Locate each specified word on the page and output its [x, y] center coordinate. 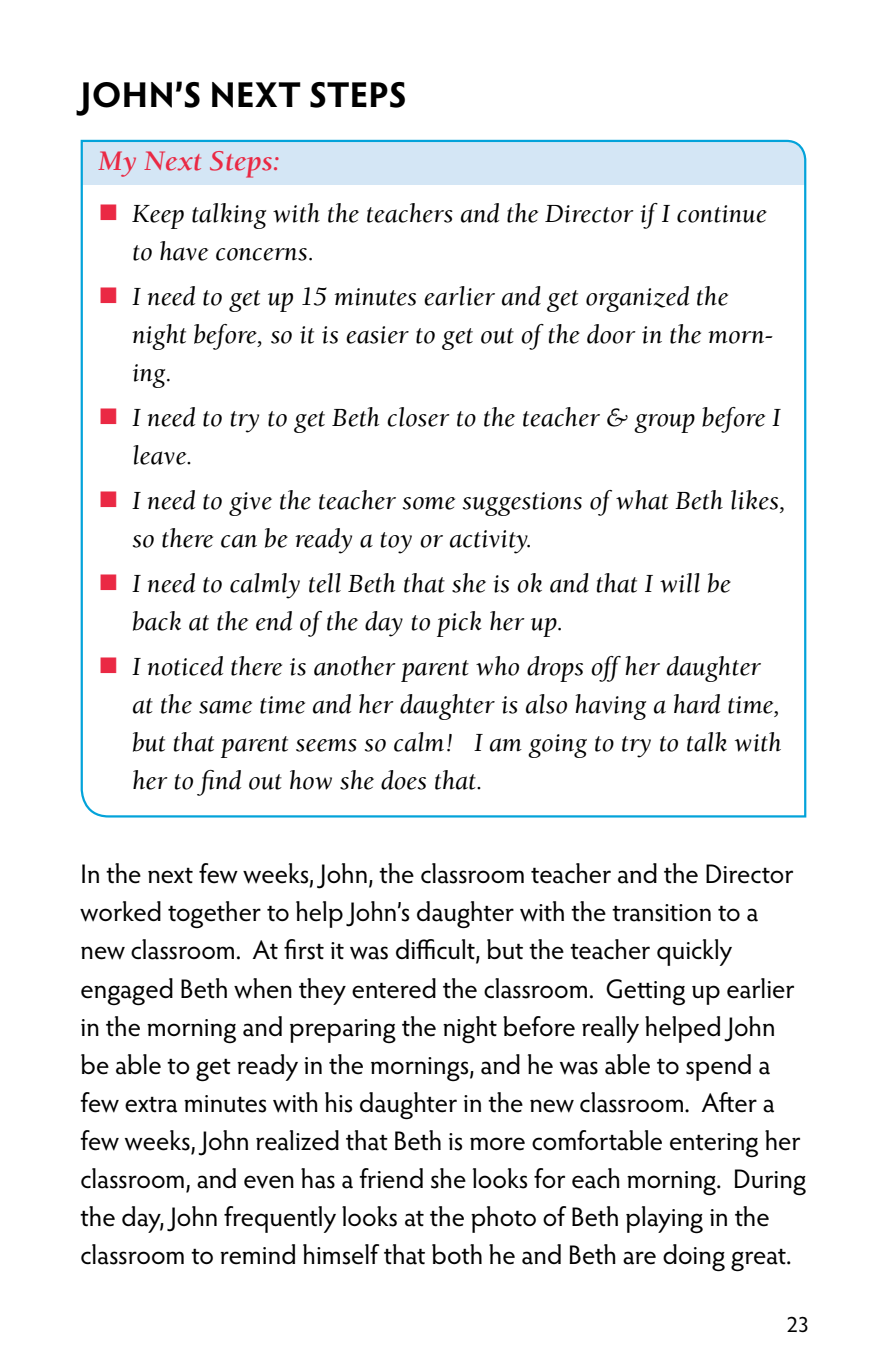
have [184, 251]
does [403, 780]
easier [377, 335]
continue [722, 214]
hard [697, 704]
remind [257, 1254]
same [225, 707]
